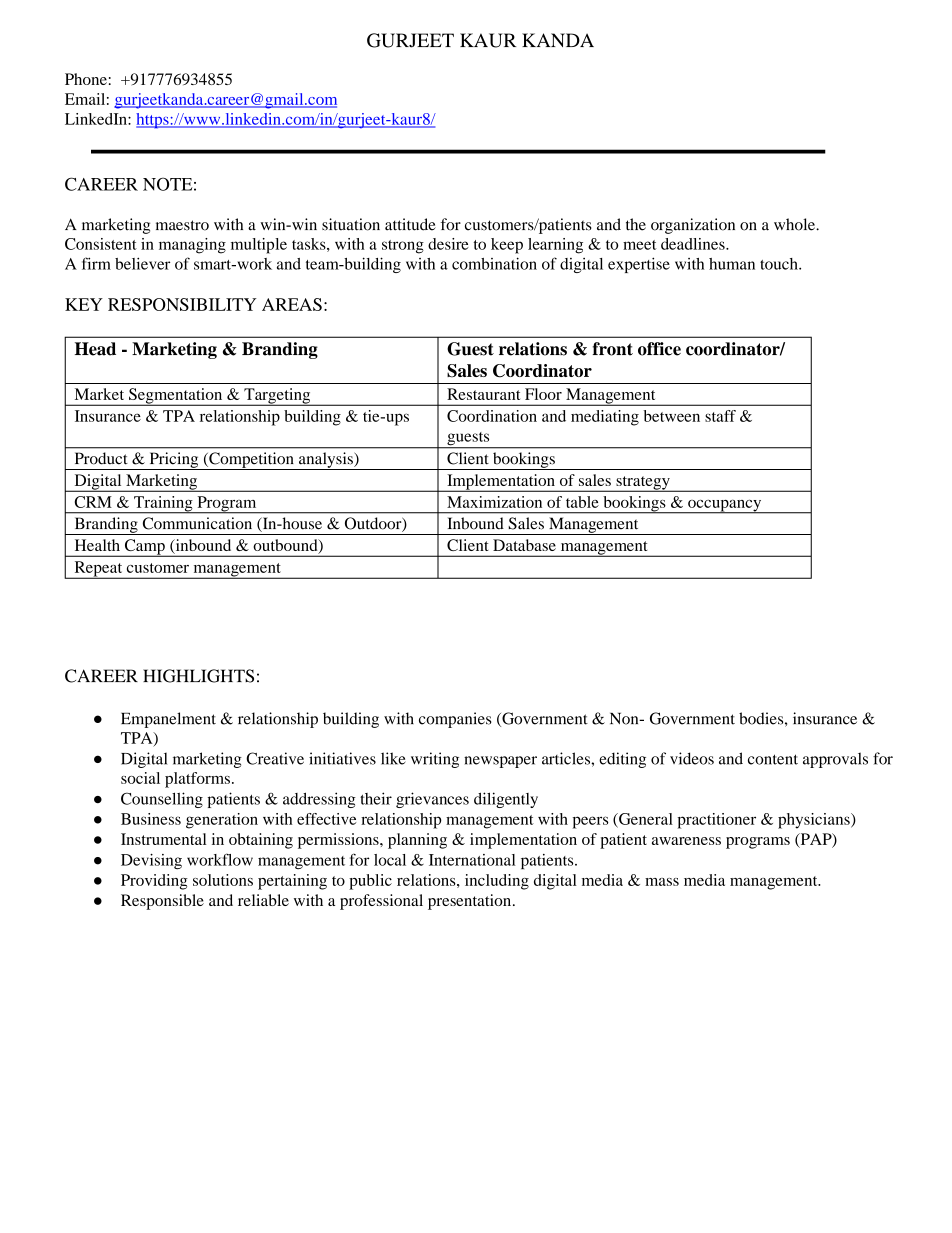 The width and height of the page is (952, 1233). What do you see at coordinates (662, 882) in the page?
I see `mass` at bounding box center [662, 882].
